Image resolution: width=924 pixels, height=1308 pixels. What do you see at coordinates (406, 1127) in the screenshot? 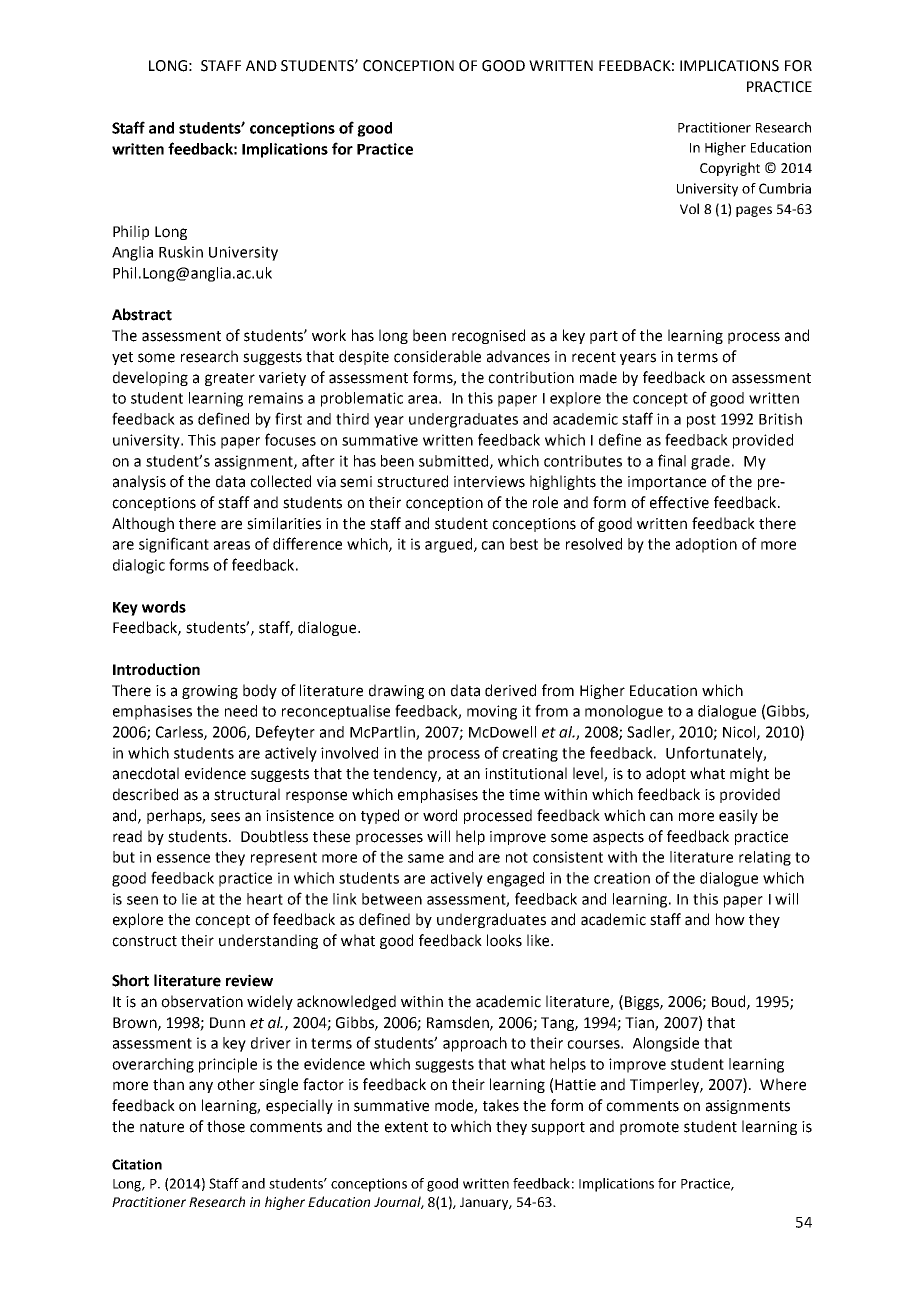
I see `extent` at bounding box center [406, 1127].
